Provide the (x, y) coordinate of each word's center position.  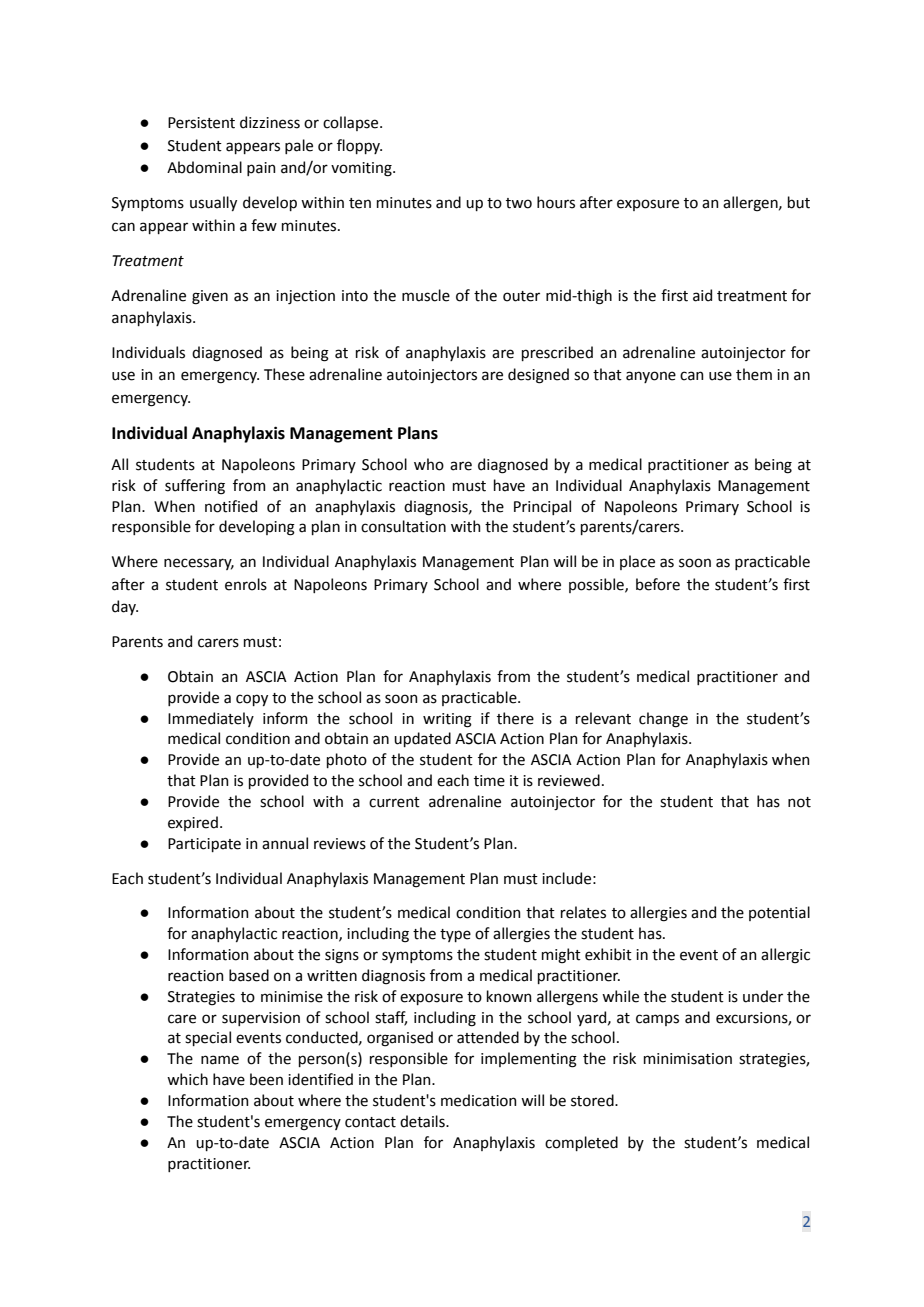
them (754, 374)
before (658, 584)
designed (538, 376)
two (519, 203)
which (187, 1079)
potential (779, 913)
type (455, 935)
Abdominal (204, 167)
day (125, 607)
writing (447, 720)
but (799, 202)
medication (479, 1100)
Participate (204, 845)
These (284, 374)
